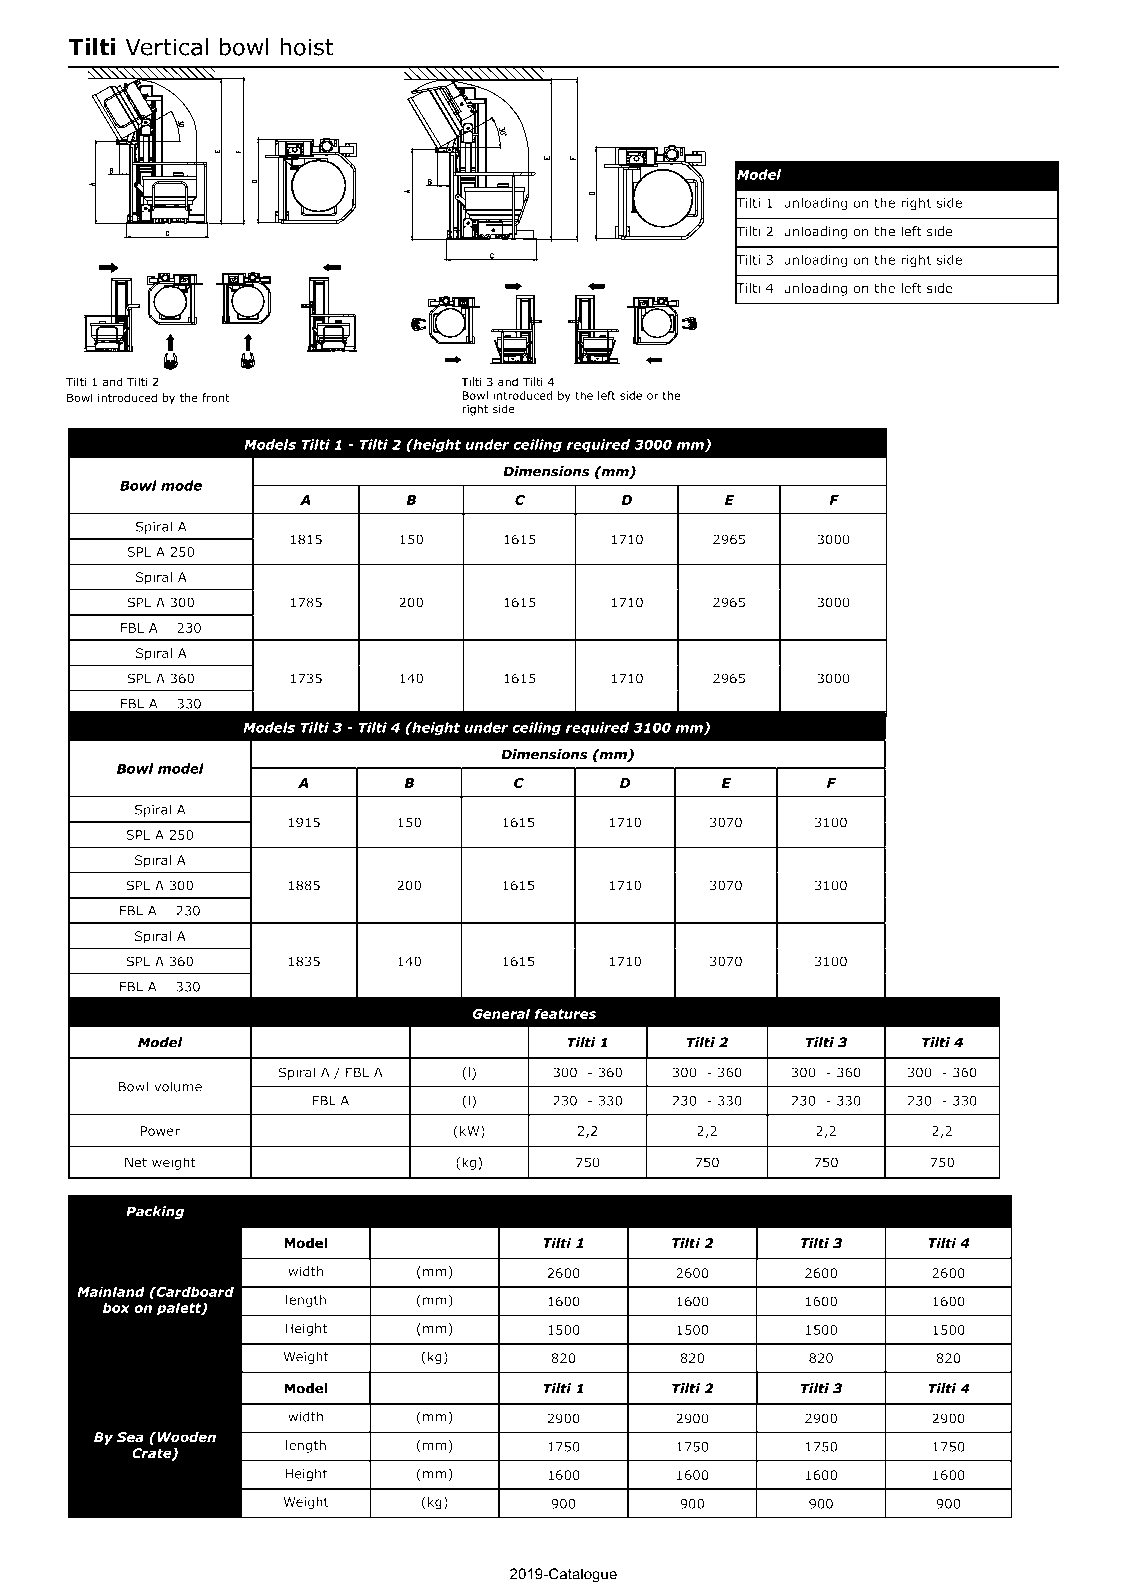  What do you see at coordinates (166, 47) in the document?
I see `Vertical` at bounding box center [166, 47].
